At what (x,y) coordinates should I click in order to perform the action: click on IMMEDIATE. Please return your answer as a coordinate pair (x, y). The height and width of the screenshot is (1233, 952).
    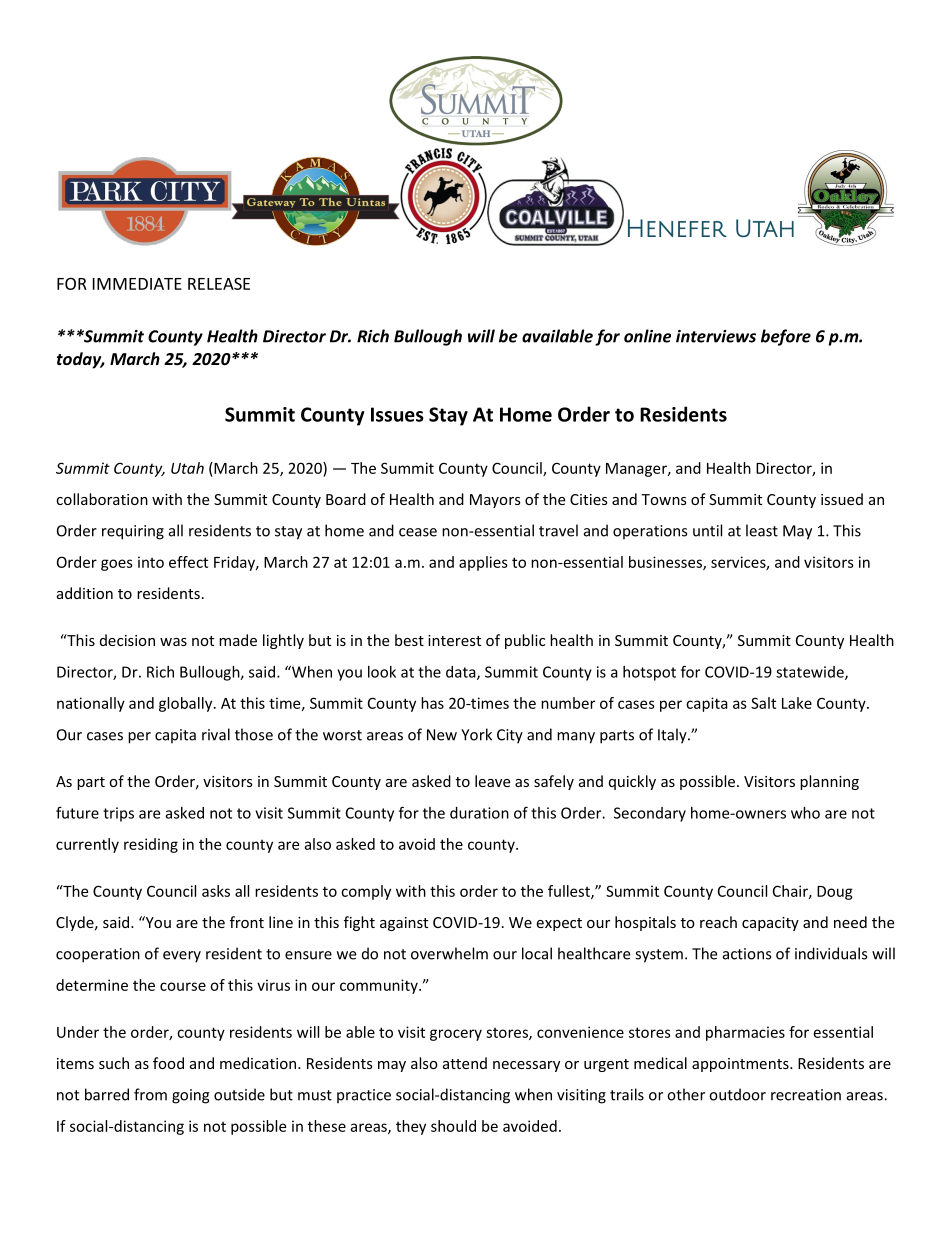
    Looking at the image, I should click on (137, 284).
